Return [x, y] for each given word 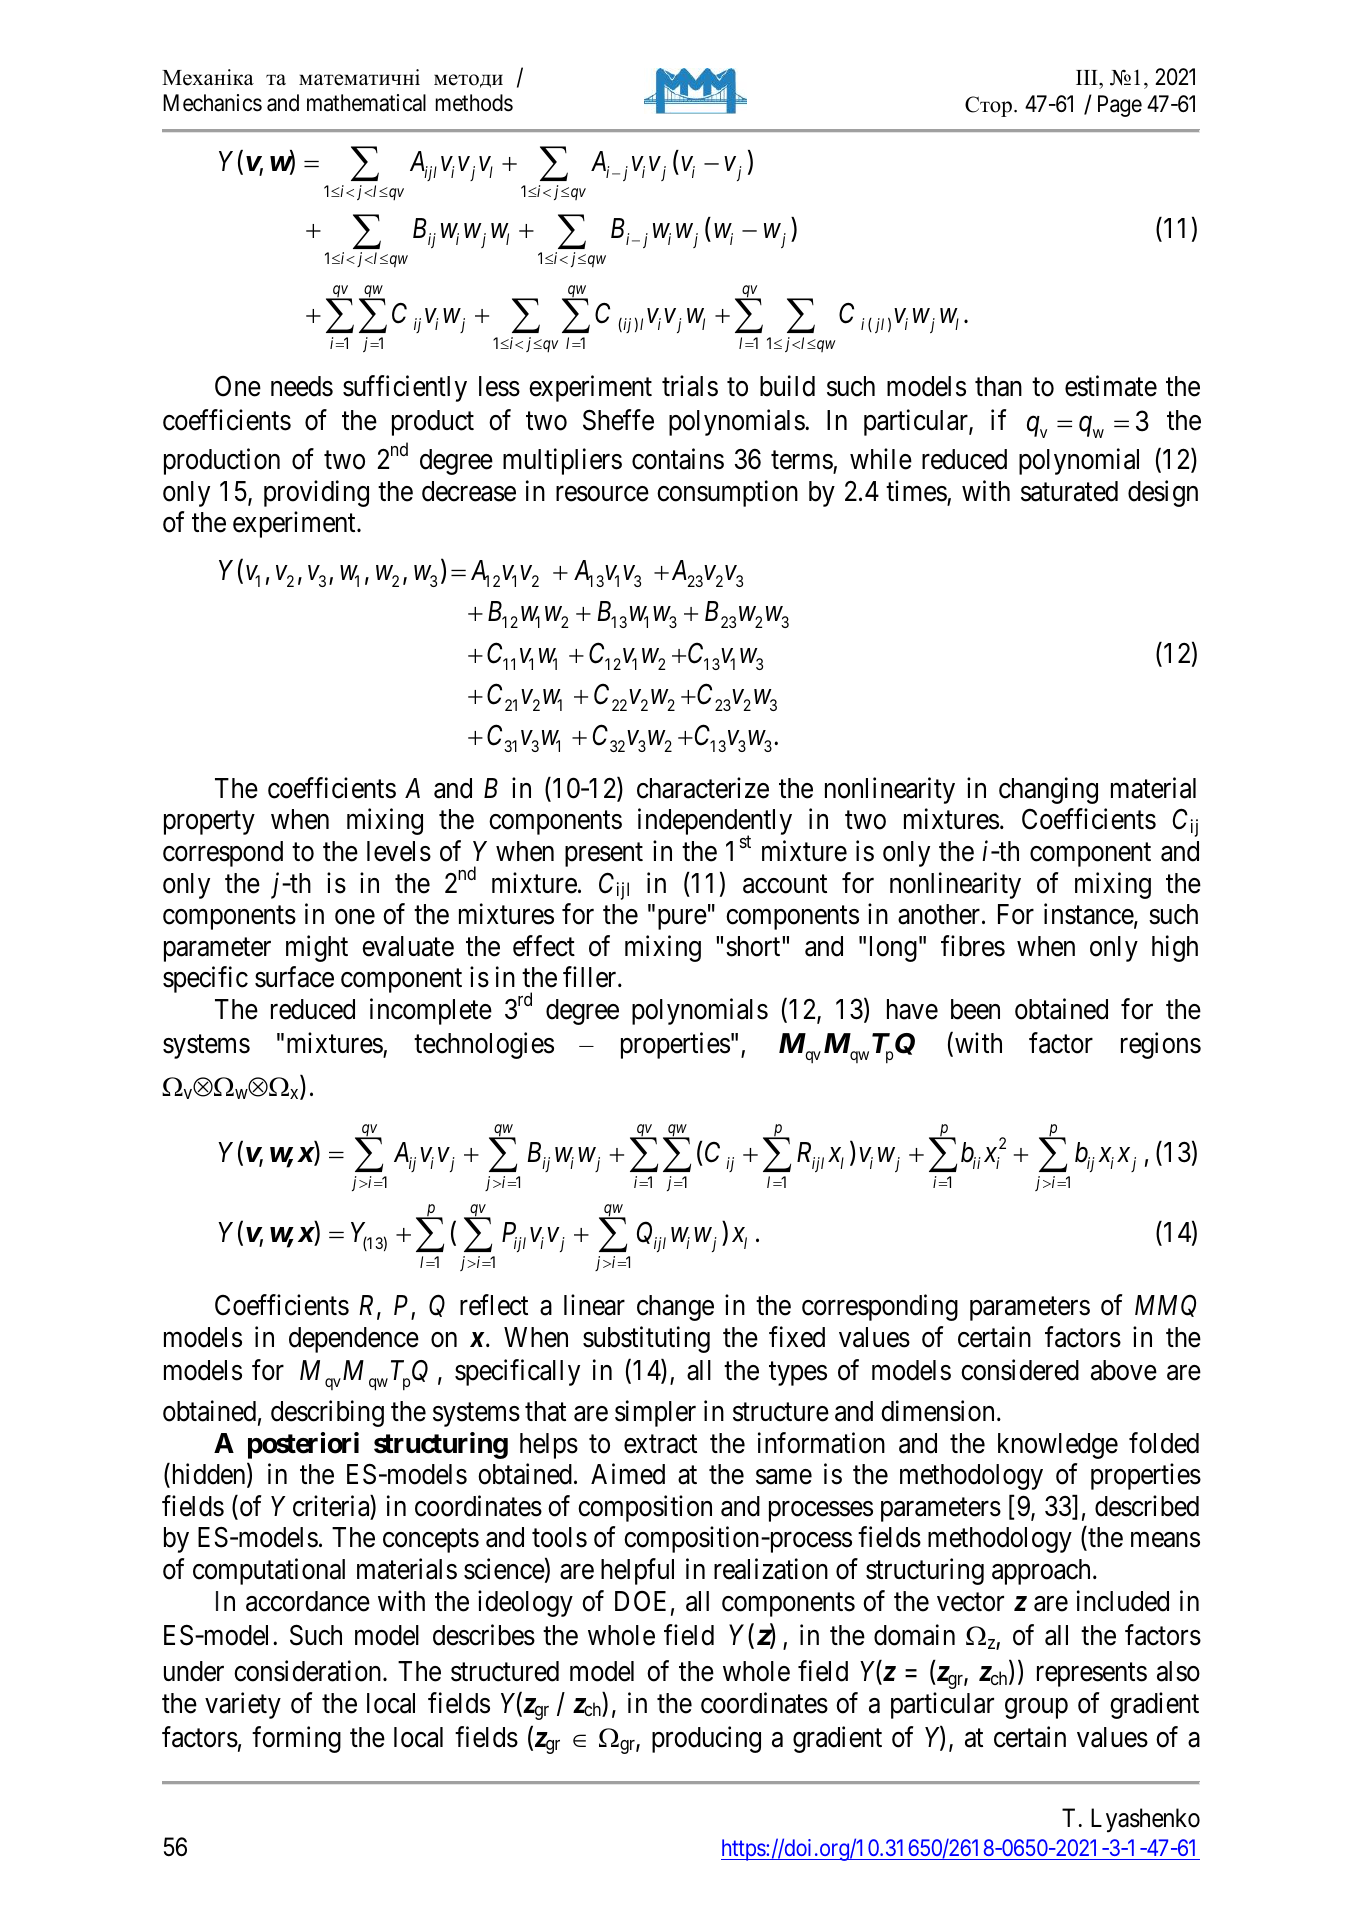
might [317, 948]
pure [680, 920]
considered [1020, 1370]
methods [474, 103]
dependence [354, 1340]
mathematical [366, 103]
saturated [1069, 491]
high [1175, 948]
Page [1120, 106]
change [675, 1308]
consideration [309, 1671]
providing [316, 493]
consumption [727, 493]
